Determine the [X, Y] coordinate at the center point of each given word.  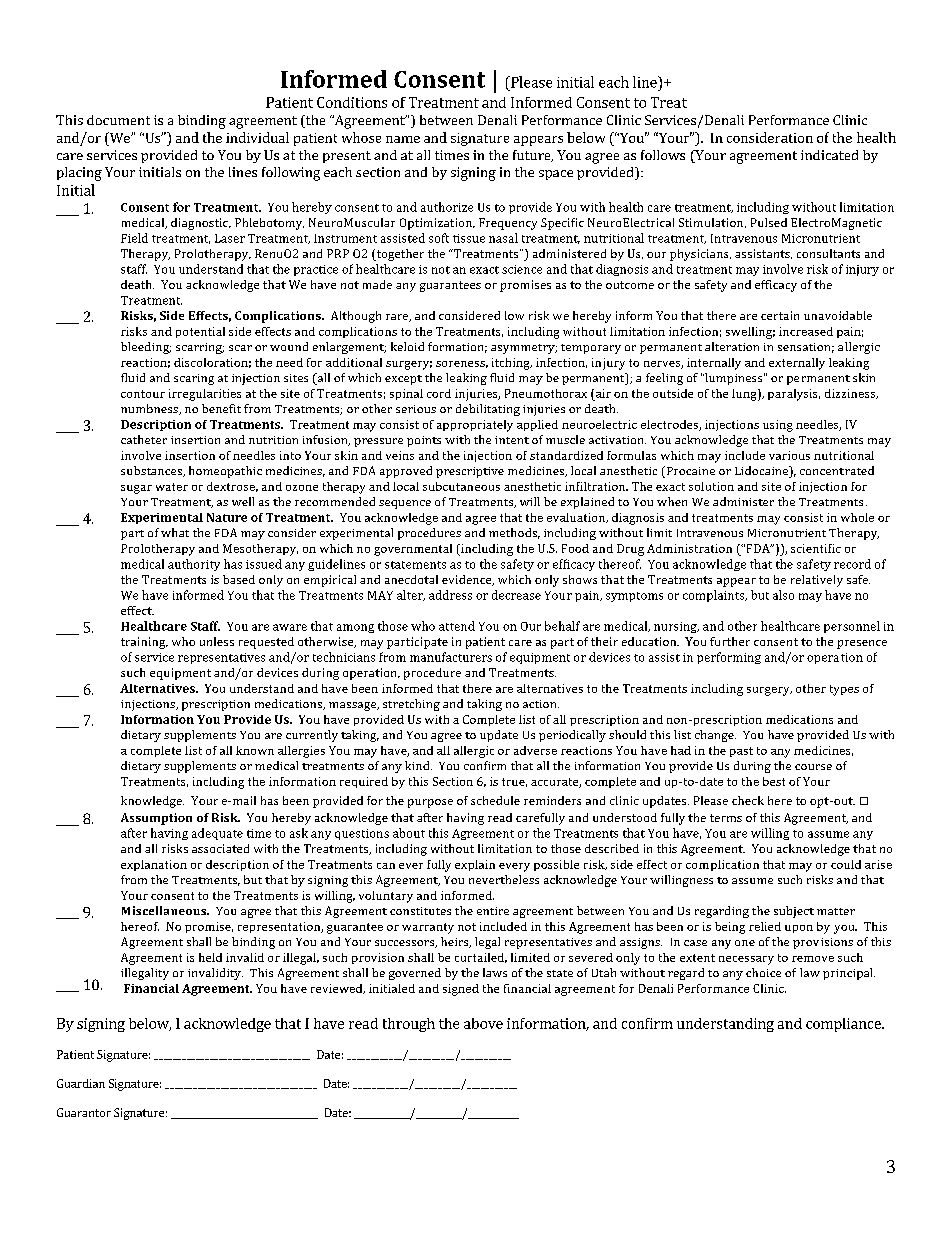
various [789, 455]
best [774, 781]
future [533, 156]
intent [512, 440]
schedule [495, 800]
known [255, 750]
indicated [829, 155]
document [118, 120]
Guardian [81, 1083]
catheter [144, 439]
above [483, 1023]
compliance [844, 1025]
